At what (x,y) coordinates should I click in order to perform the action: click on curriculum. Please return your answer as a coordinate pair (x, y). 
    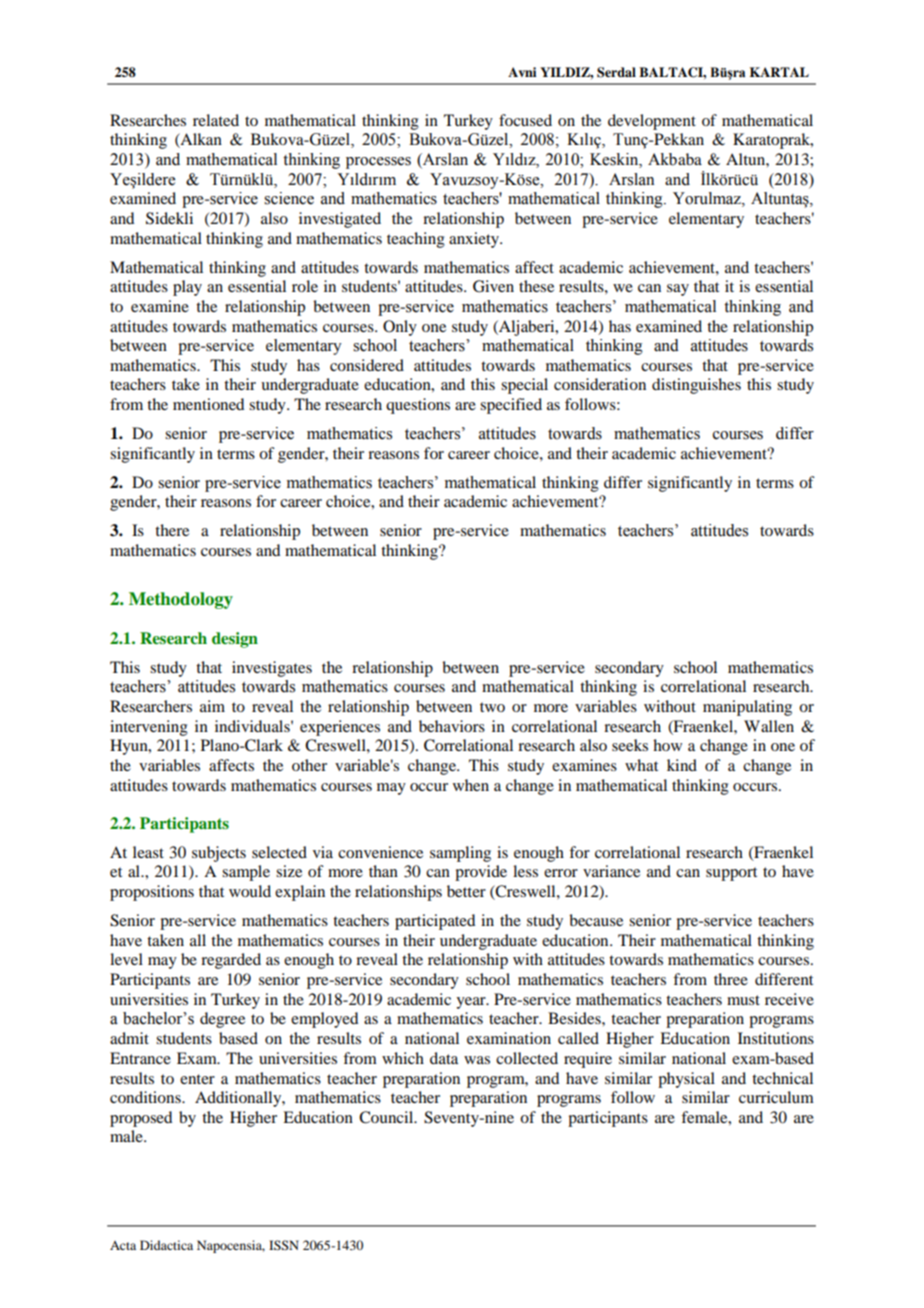
    Looking at the image, I should click on (776, 1097).
